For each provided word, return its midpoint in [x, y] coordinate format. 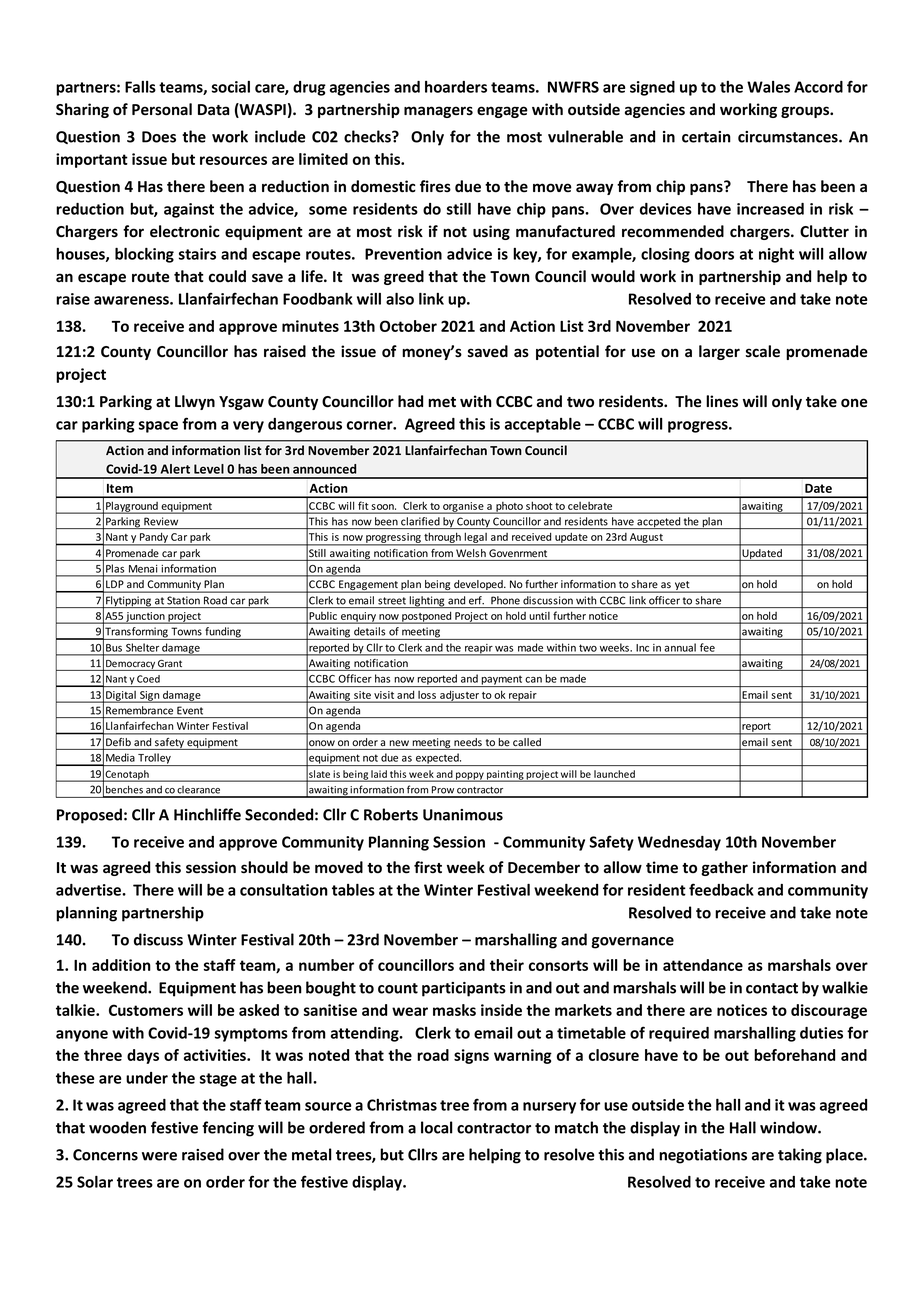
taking [800, 1156]
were [159, 1156]
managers [438, 112]
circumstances [789, 137]
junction [145, 618]
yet [682, 587]
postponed [427, 618]
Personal [162, 109]
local [436, 1127]
